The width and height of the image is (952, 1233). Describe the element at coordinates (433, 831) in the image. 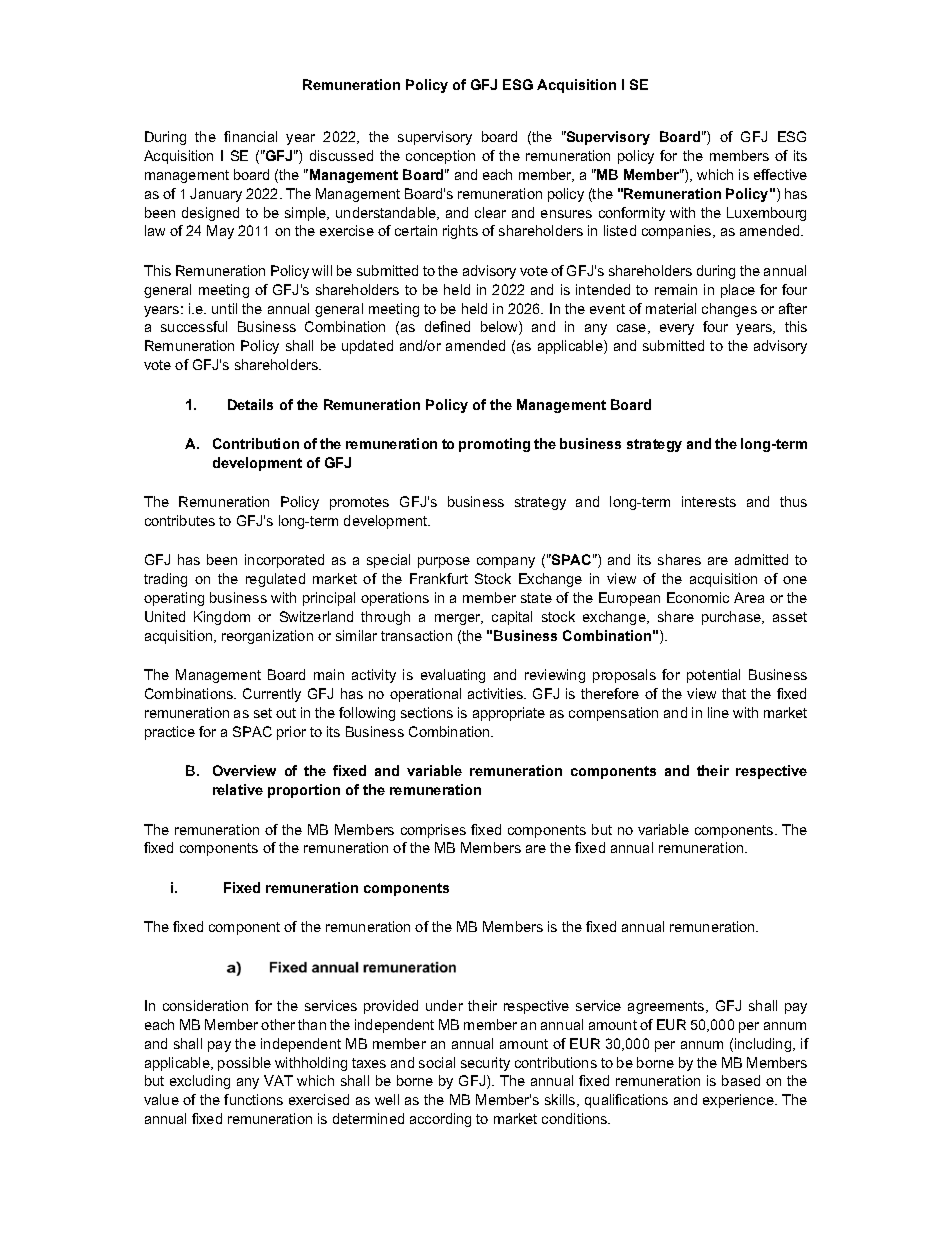

I see `comprises` at that location.
